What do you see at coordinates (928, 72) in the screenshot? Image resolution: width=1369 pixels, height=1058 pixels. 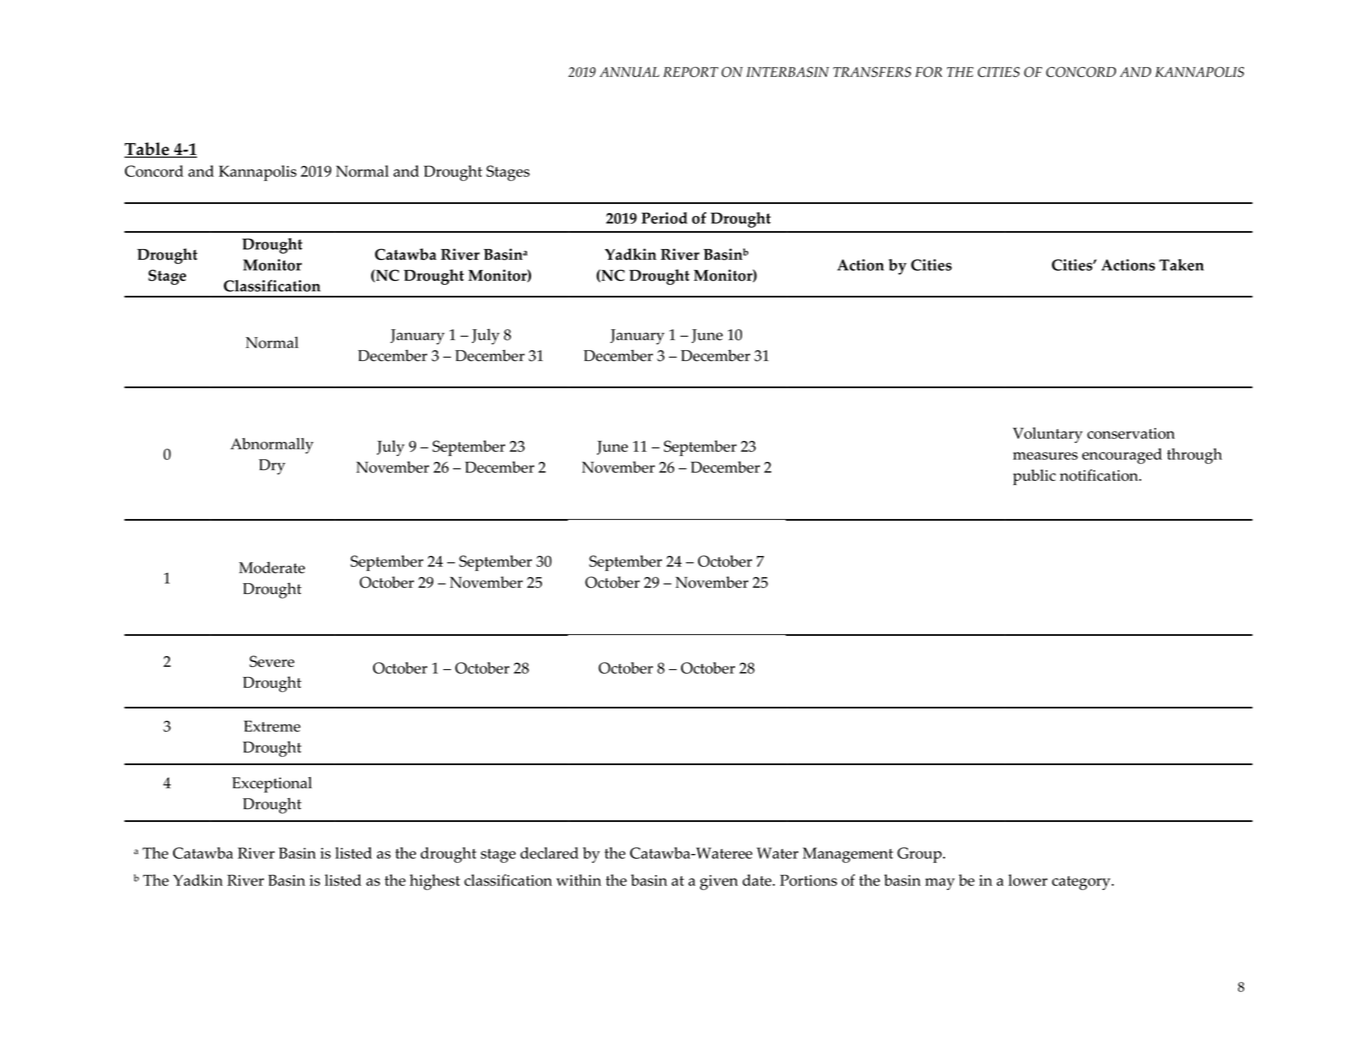 I see `FOR` at bounding box center [928, 72].
